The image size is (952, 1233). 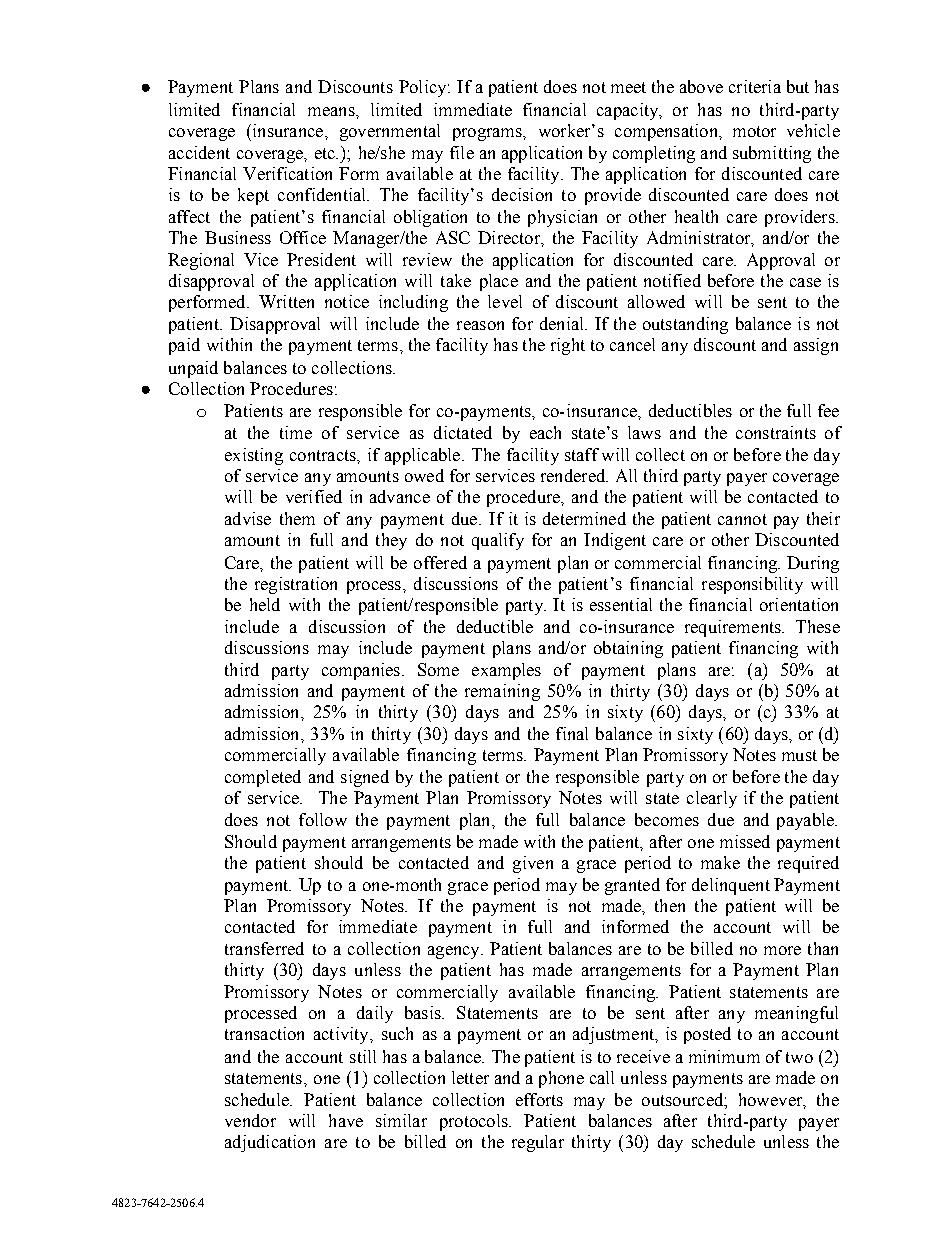 What do you see at coordinates (772, 1100) in the screenshot?
I see `however` at bounding box center [772, 1100].
